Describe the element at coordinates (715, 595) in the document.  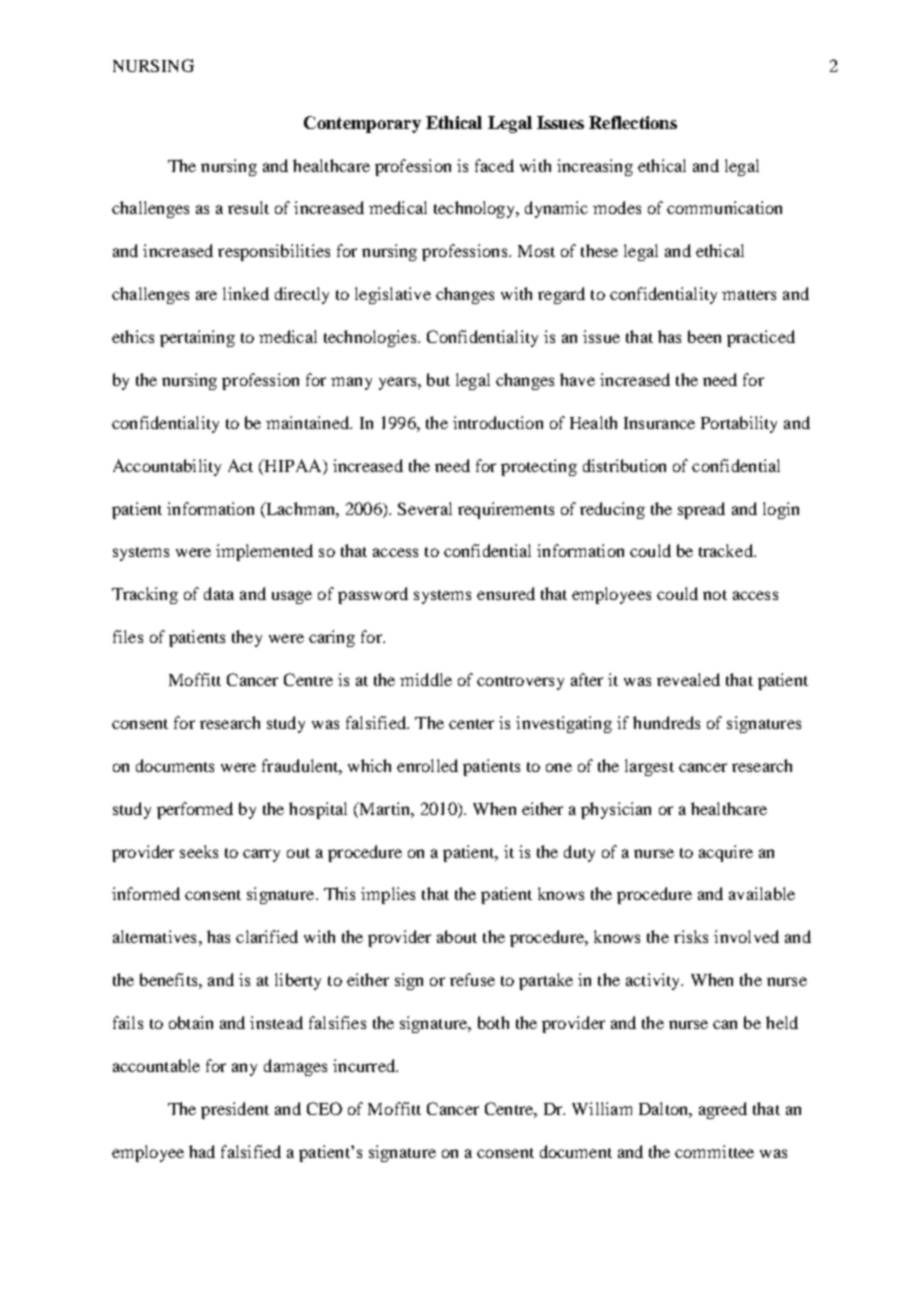
I see `not` at that location.
